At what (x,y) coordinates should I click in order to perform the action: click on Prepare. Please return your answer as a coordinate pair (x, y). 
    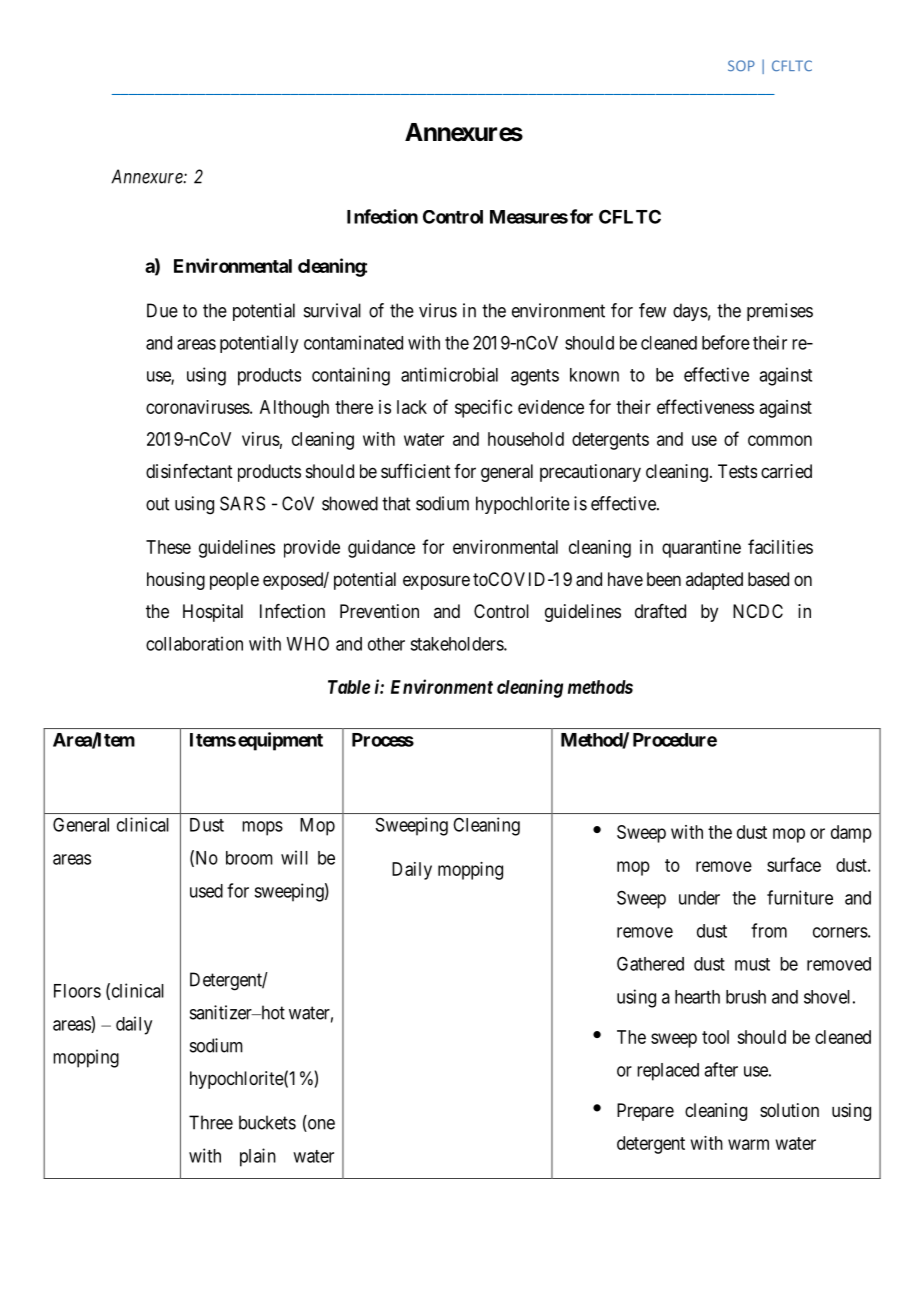
    Looking at the image, I should click on (645, 1112).
